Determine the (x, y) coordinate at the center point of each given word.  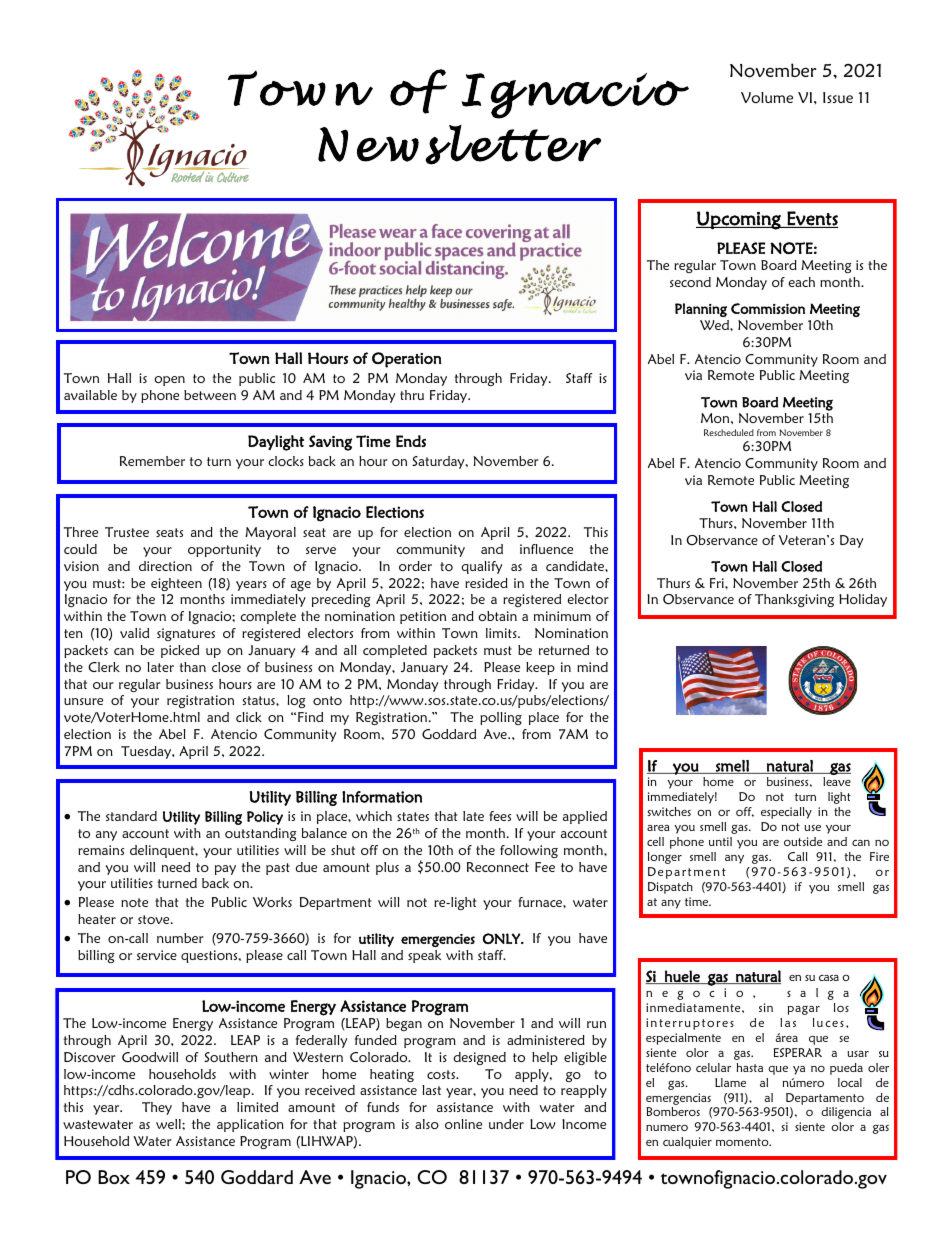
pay (225, 870)
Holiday (863, 600)
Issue (838, 97)
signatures (186, 634)
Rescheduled (729, 432)
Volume (767, 97)
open (169, 381)
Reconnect (498, 867)
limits (502, 633)
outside (803, 841)
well (169, 1124)
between (210, 395)
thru (412, 395)
